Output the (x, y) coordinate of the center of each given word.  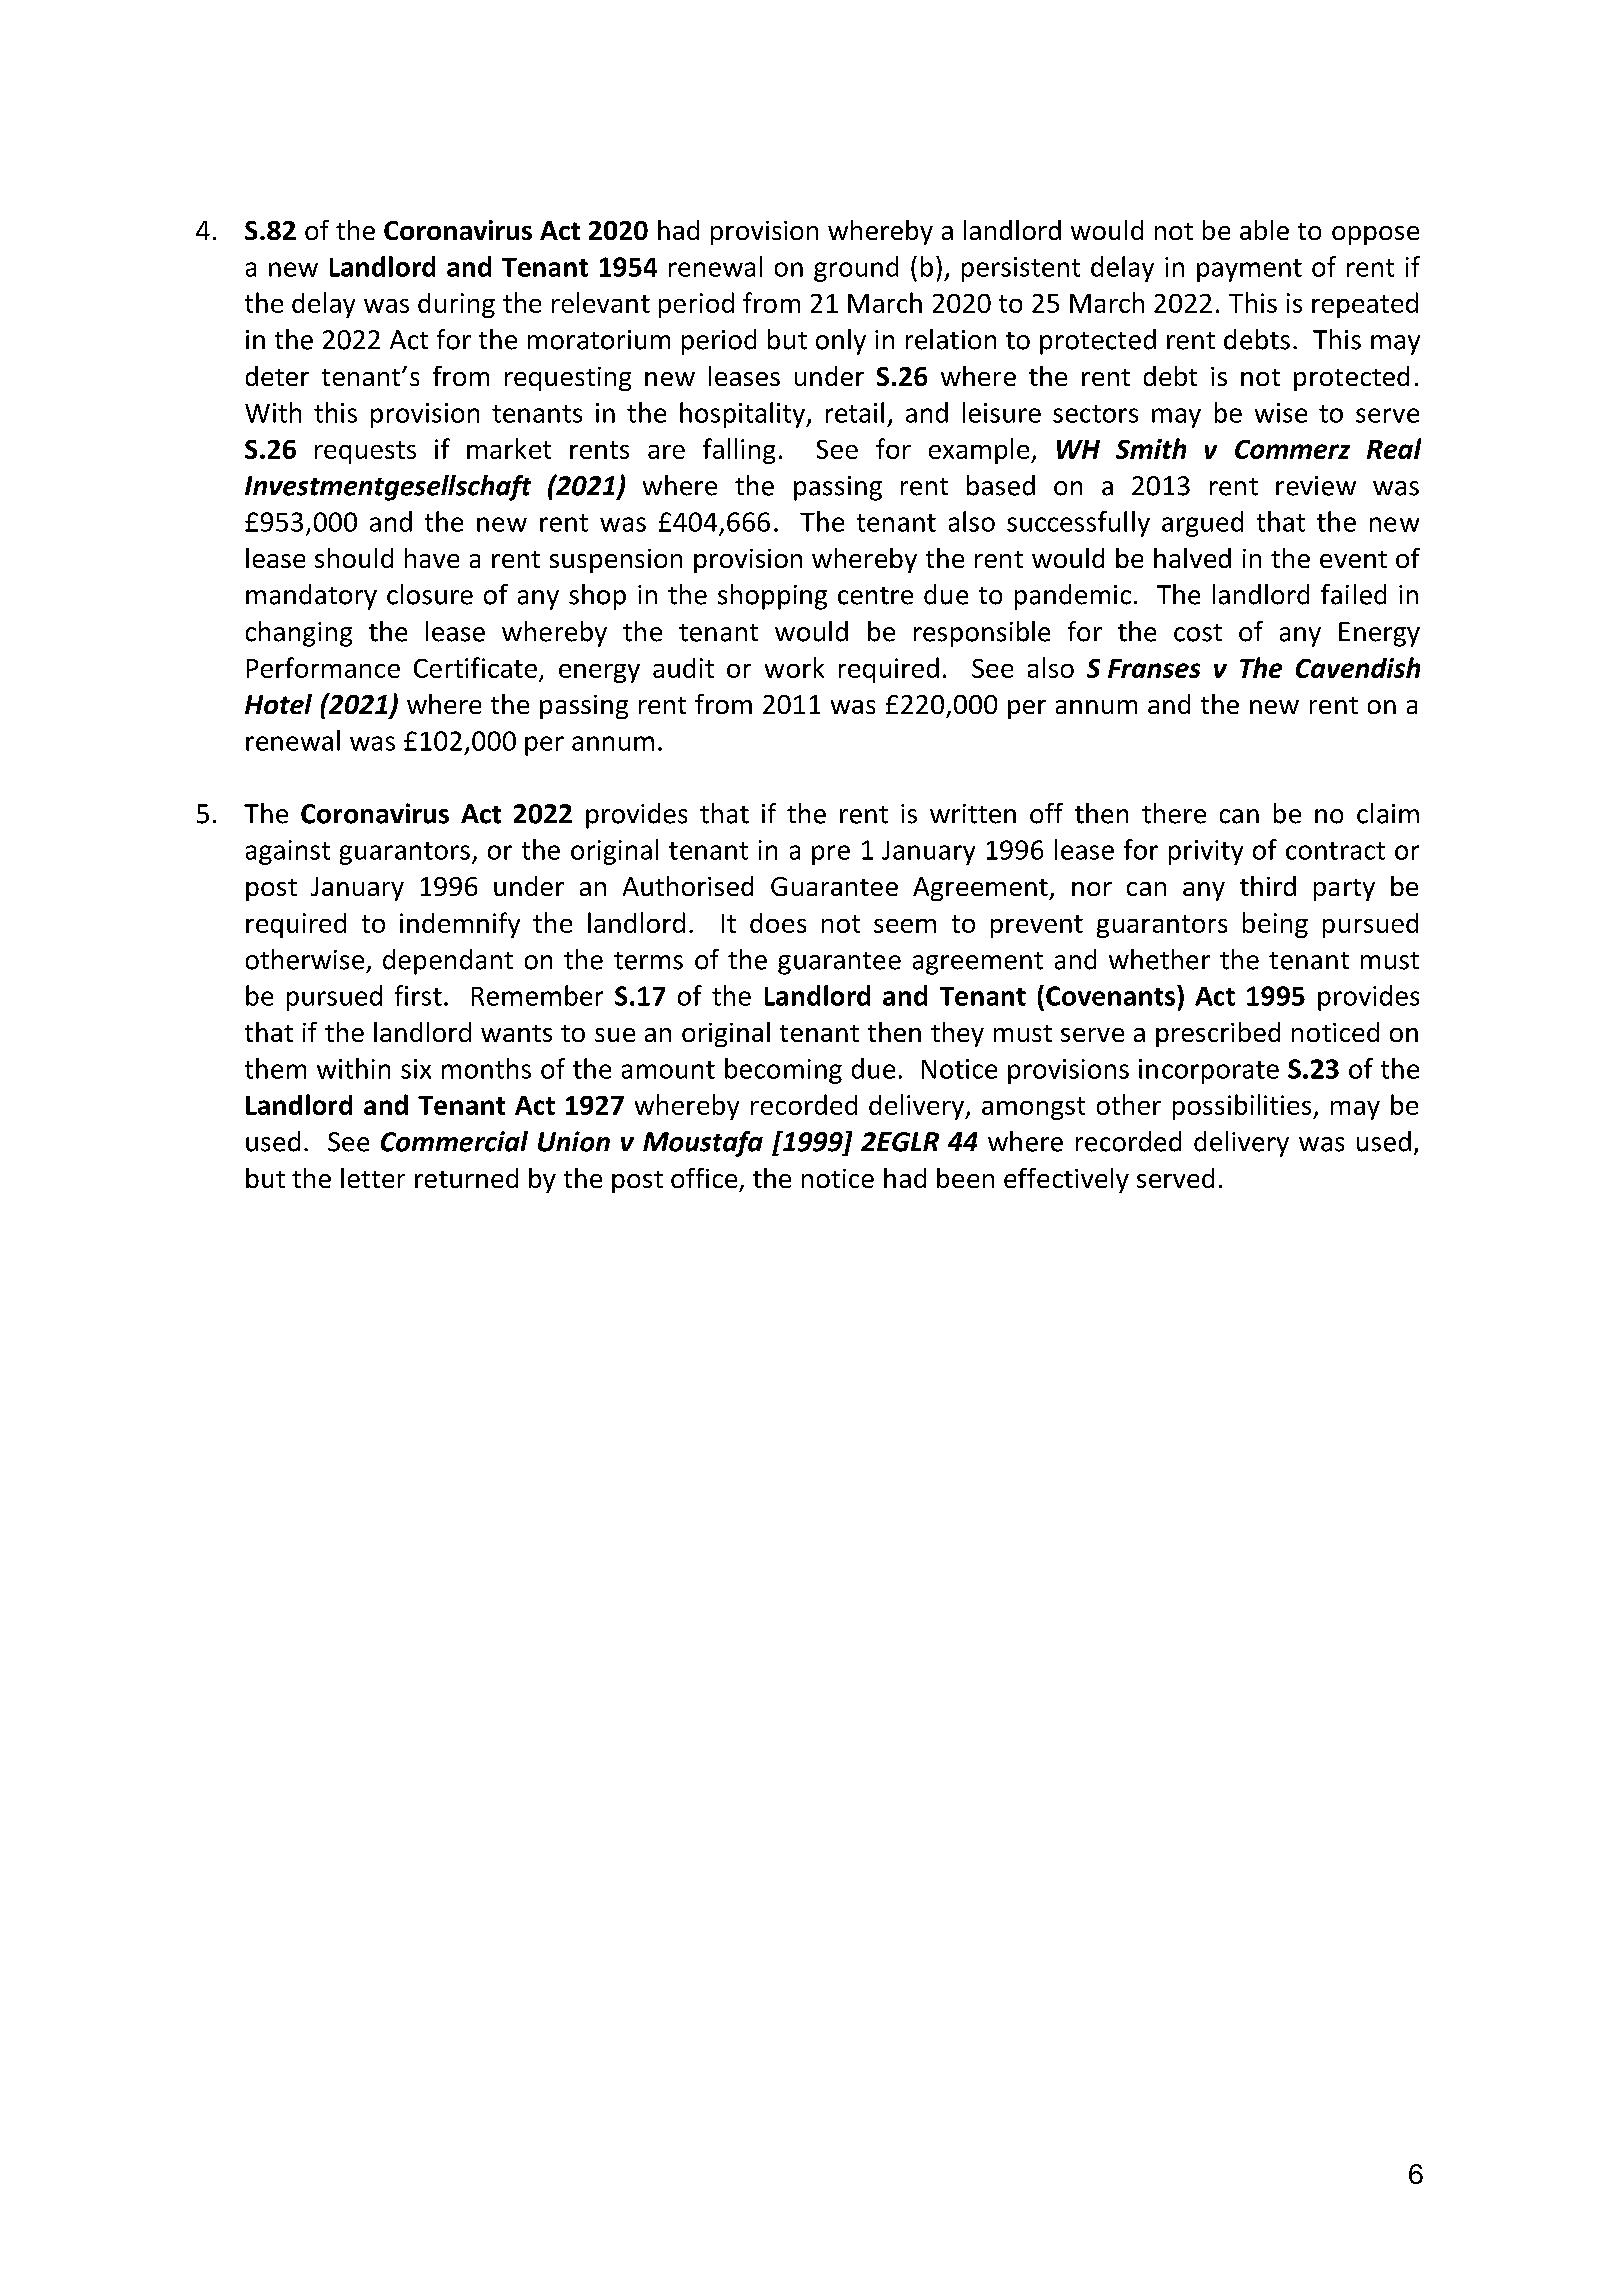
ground (856, 269)
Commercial (454, 1141)
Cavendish (1358, 667)
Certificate (475, 667)
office (704, 1178)
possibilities (1243, 1107)
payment (1249, 270)
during (456, 305)
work (794, 667)
